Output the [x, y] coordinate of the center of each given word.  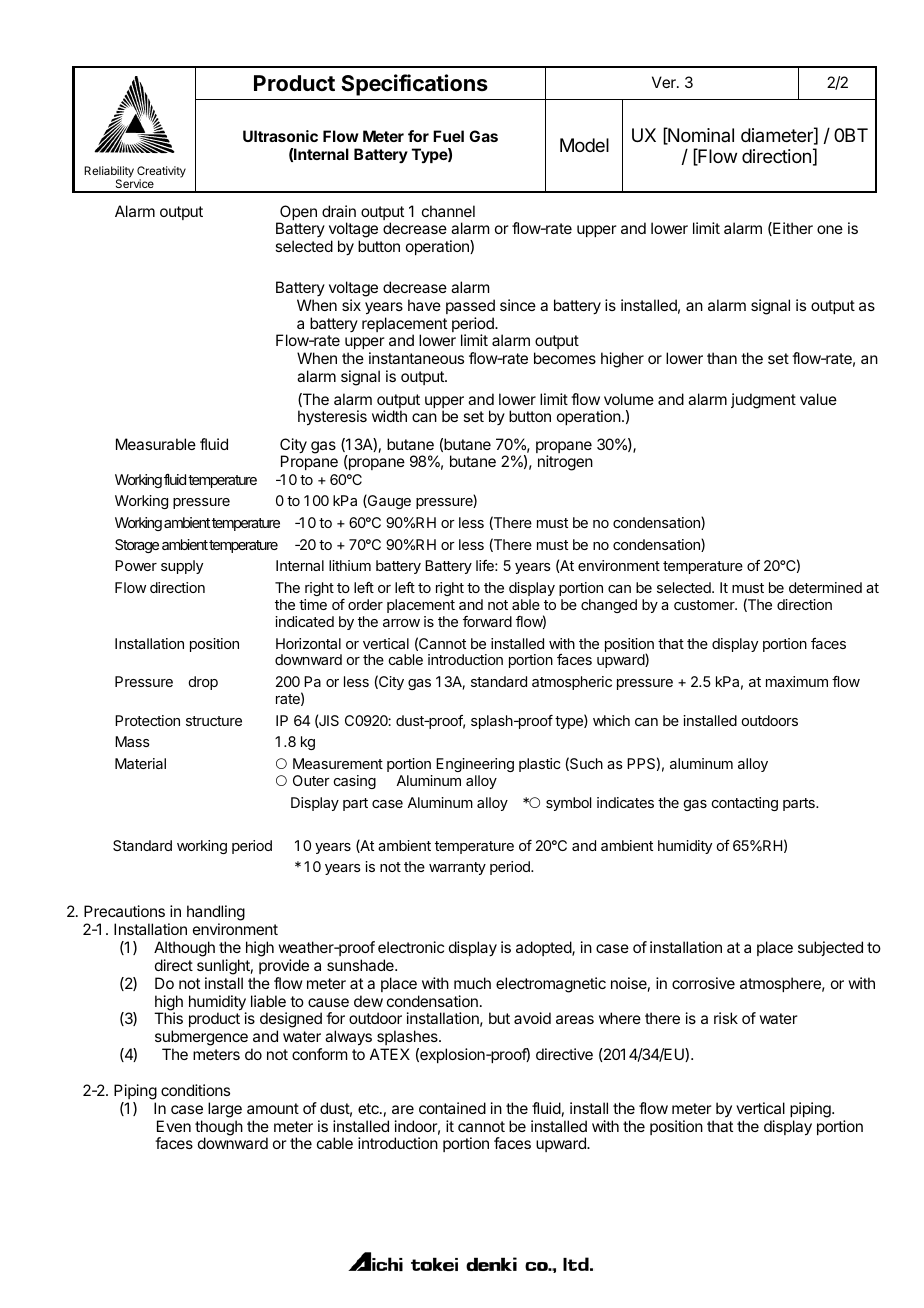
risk [726, 1018]
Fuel [448, 136]
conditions [195, 1090]
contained [452, 1108]
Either [792, 229]
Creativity [161, 173]
